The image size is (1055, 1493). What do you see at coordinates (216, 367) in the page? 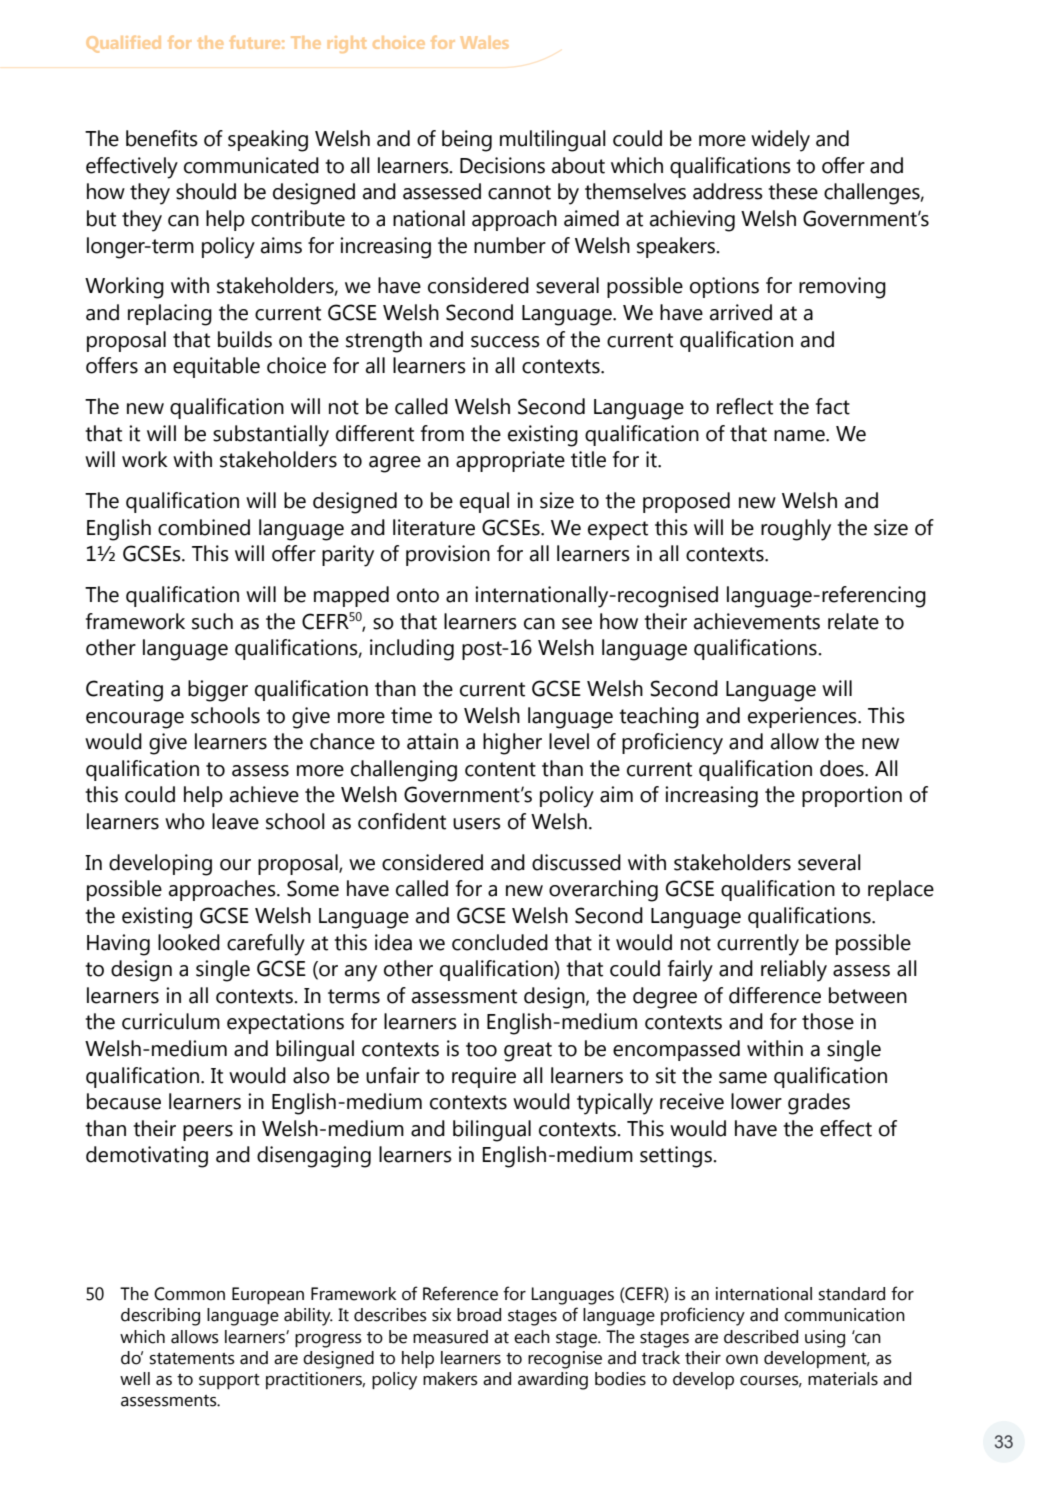
I see `equitable` at bounding box center [216, 367].
